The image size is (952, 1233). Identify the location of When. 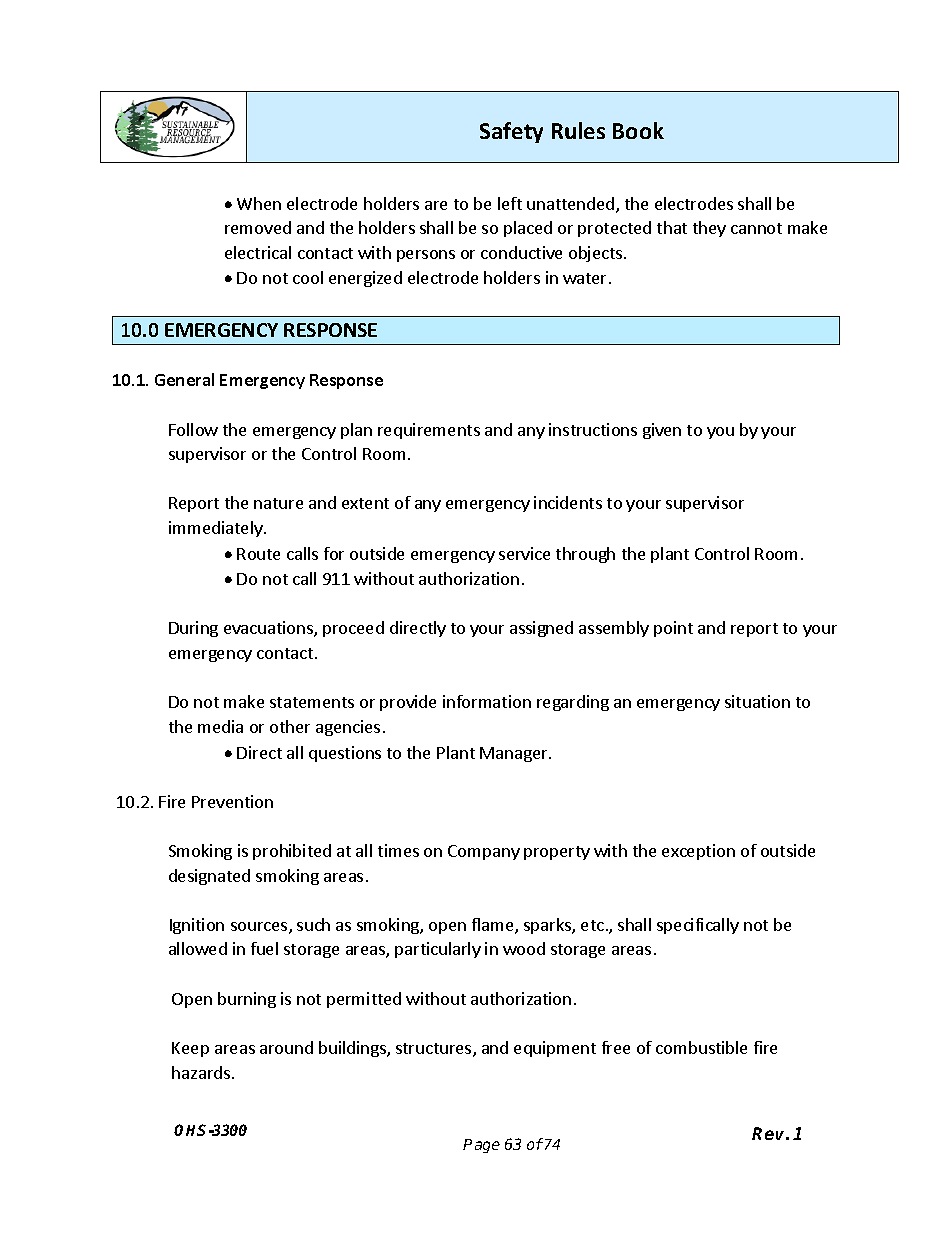
(259, 203).
